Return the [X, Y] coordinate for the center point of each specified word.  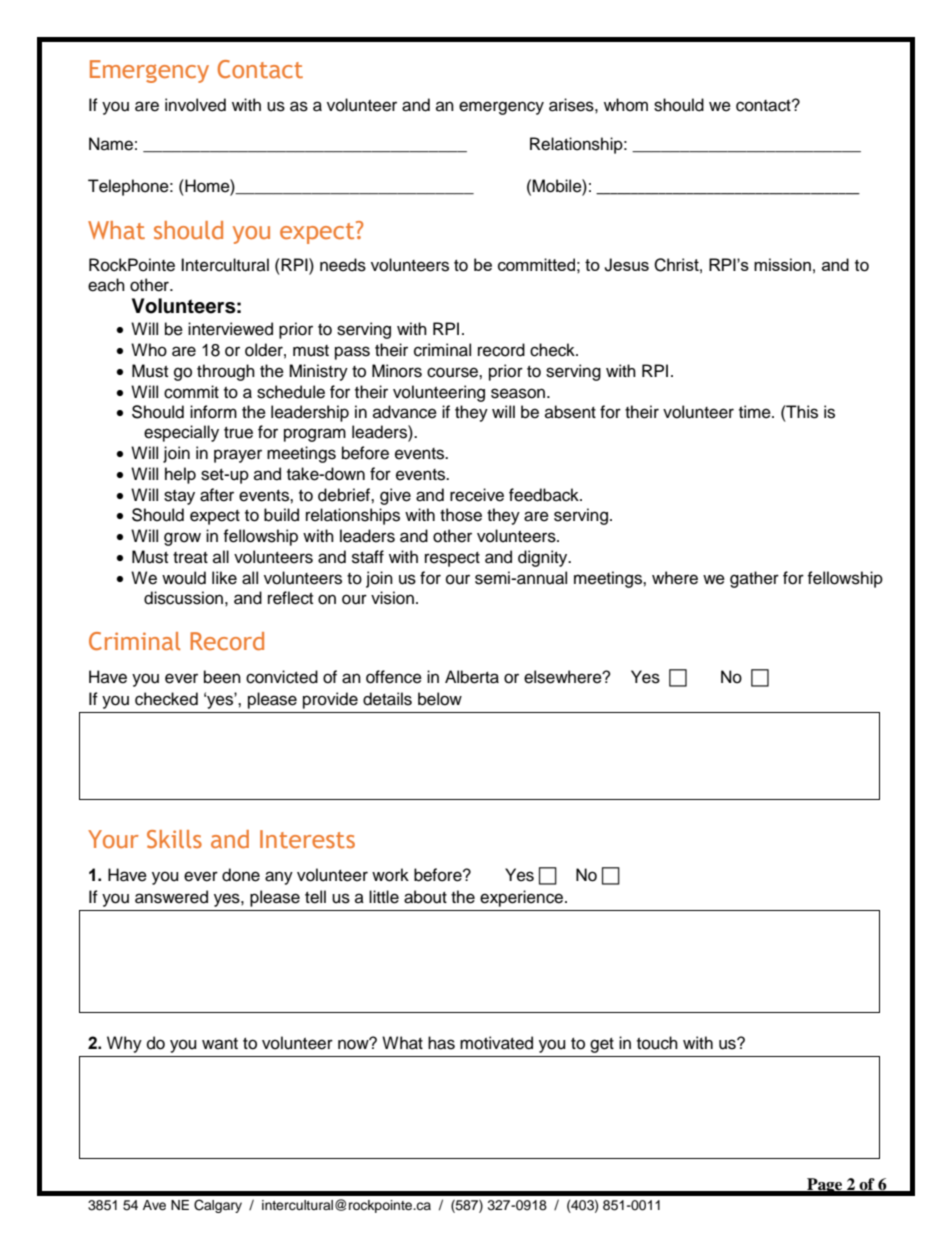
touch [657, 1043]
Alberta [472, 677]
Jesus [626, 265]
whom [626, 105]
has [441, 1043]
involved [195, 105]
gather [754, 579]
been [222, 677]
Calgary [218, 1206]
